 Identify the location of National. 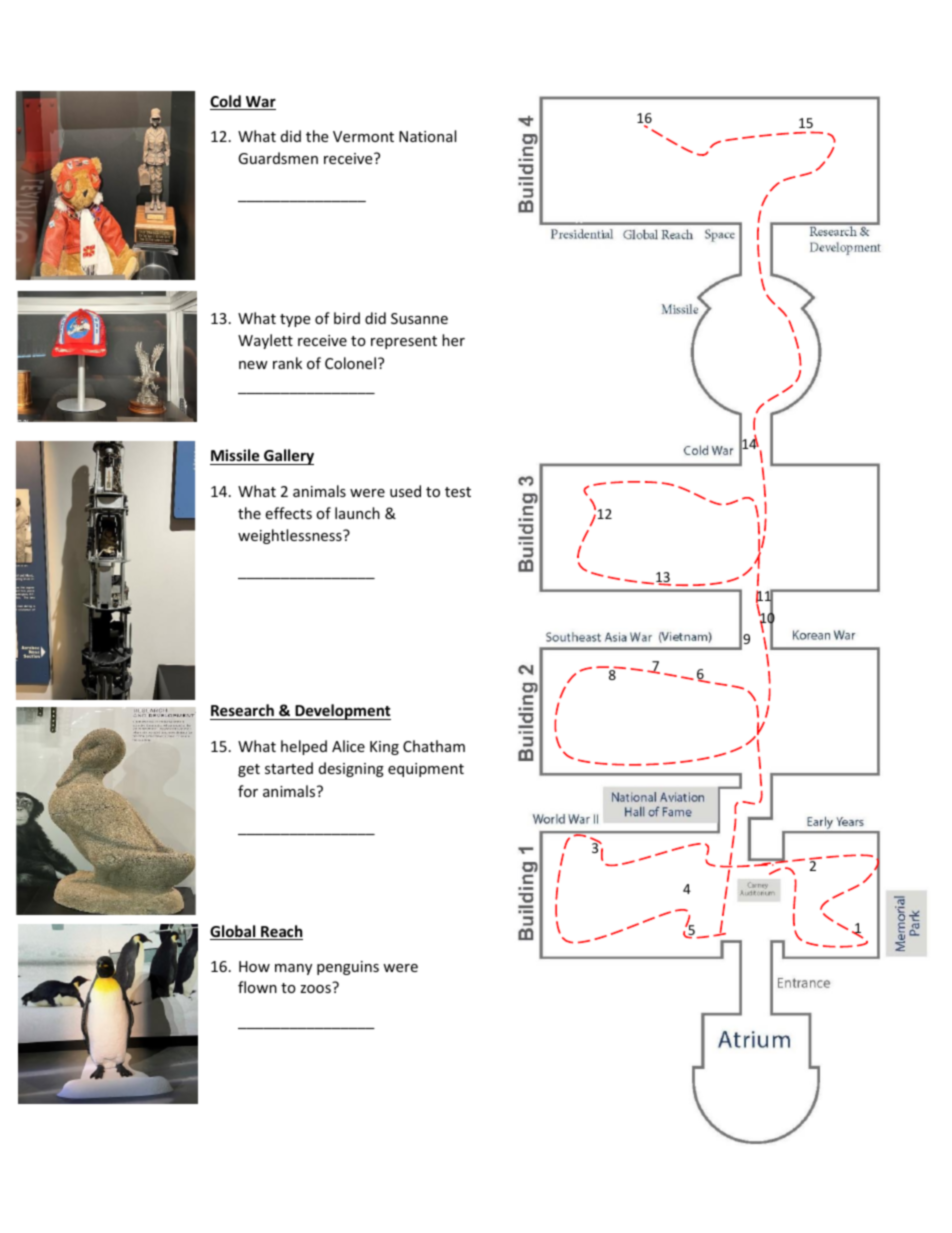
(427, 136).
